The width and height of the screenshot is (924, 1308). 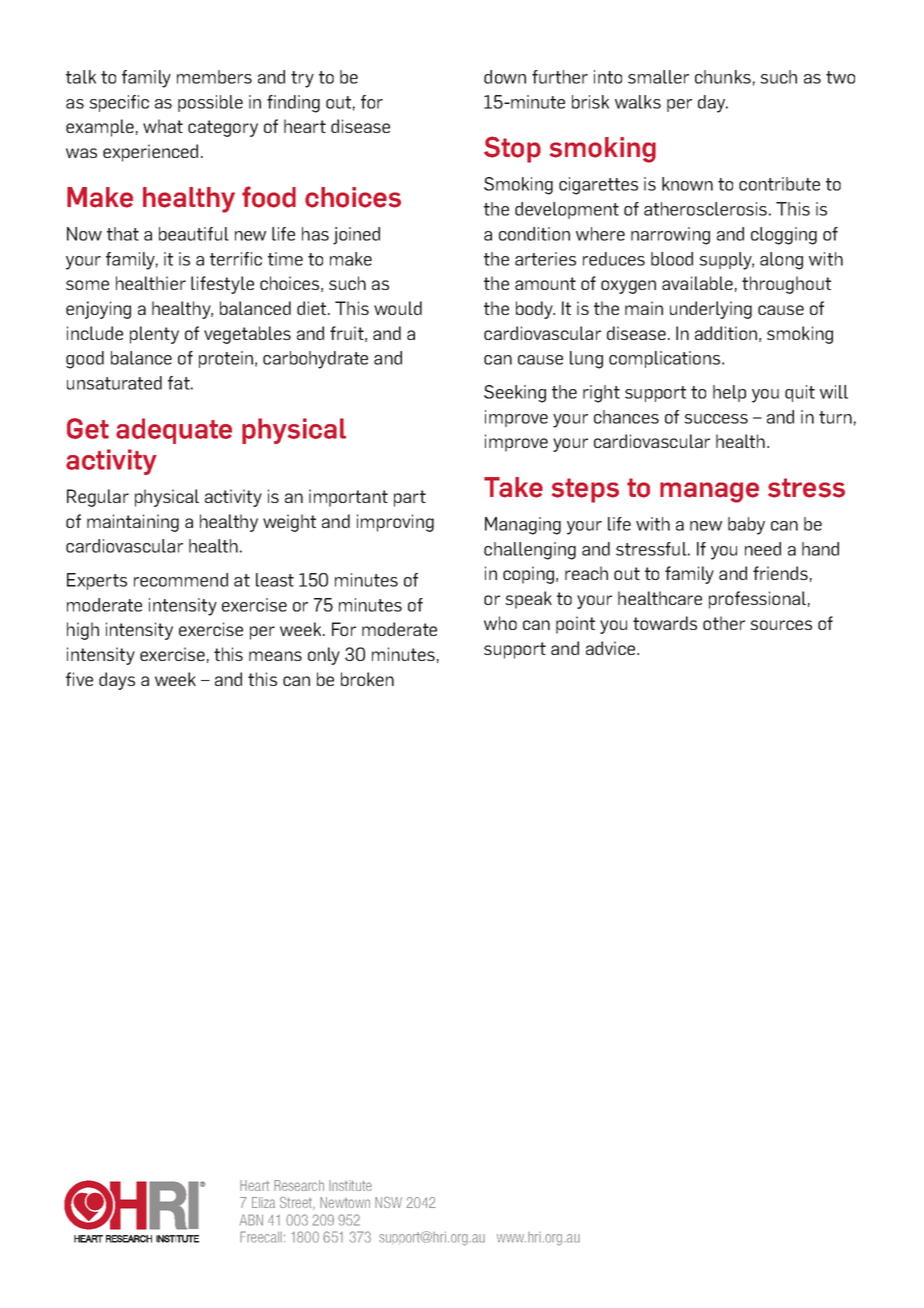 I want to click on what, so click(x=163, y=126).
